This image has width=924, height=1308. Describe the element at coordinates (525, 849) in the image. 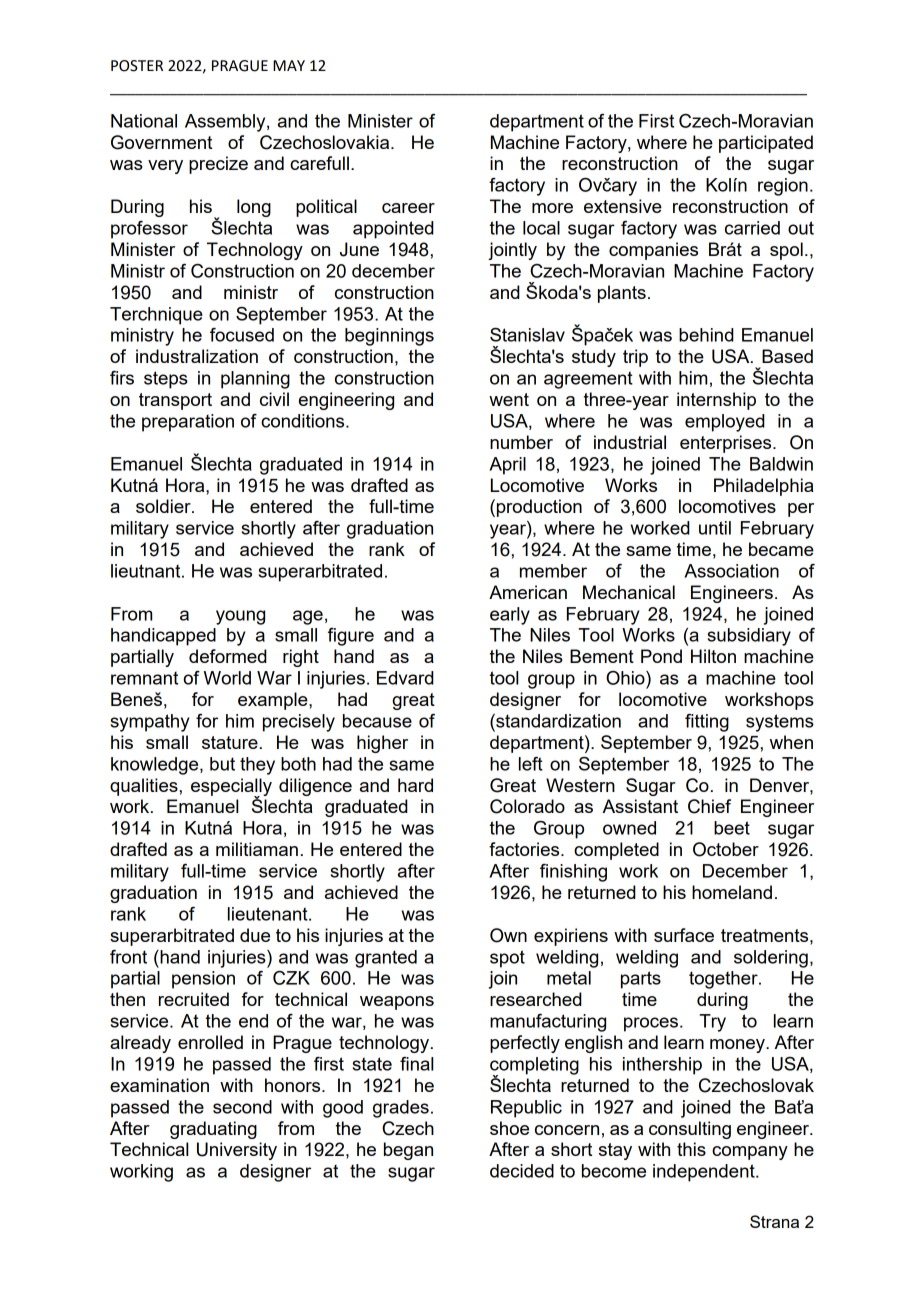

I see `factories` at that location.
